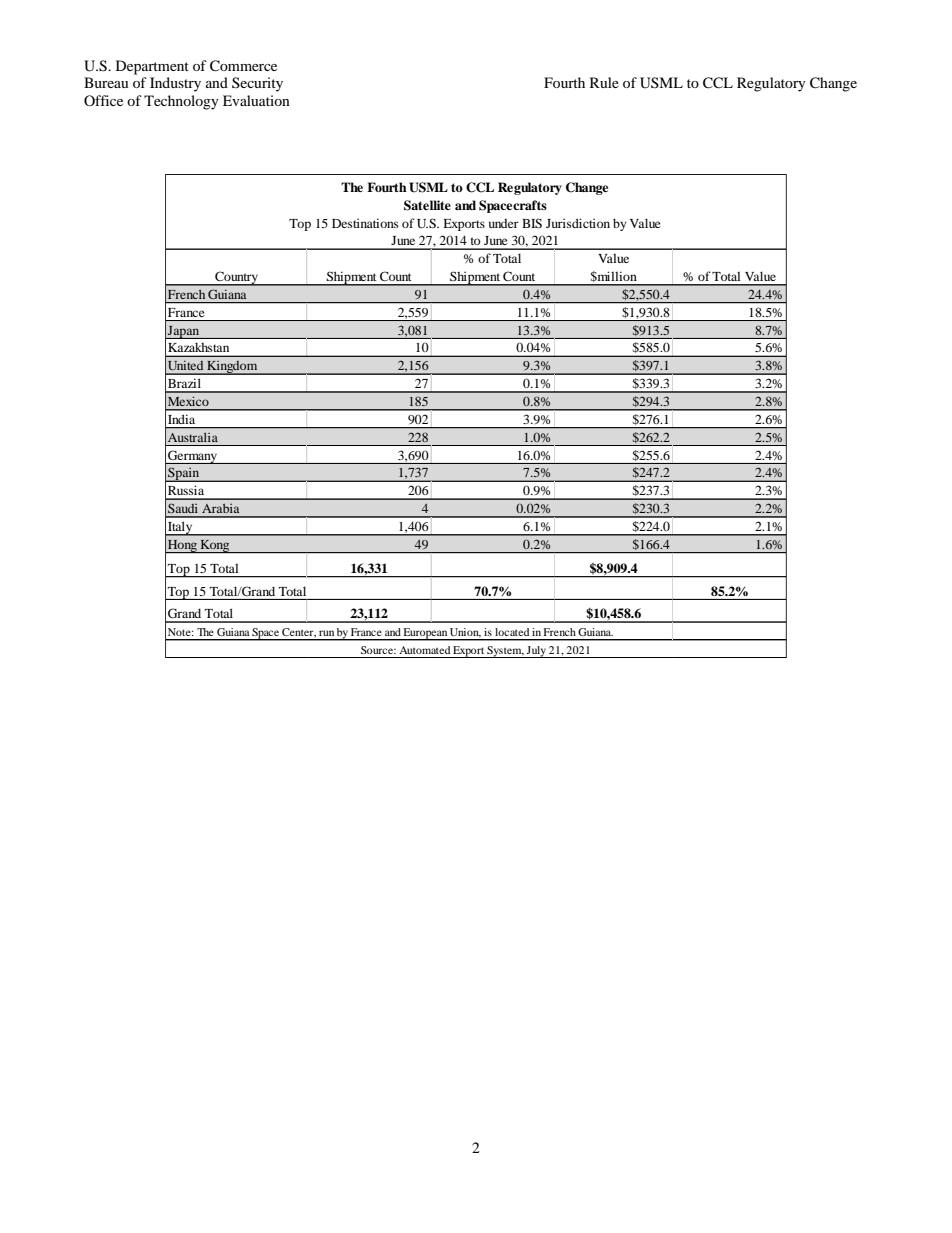 The width and height of the image is (952, 1233). I want to click on BIS, so click(532, 223).
